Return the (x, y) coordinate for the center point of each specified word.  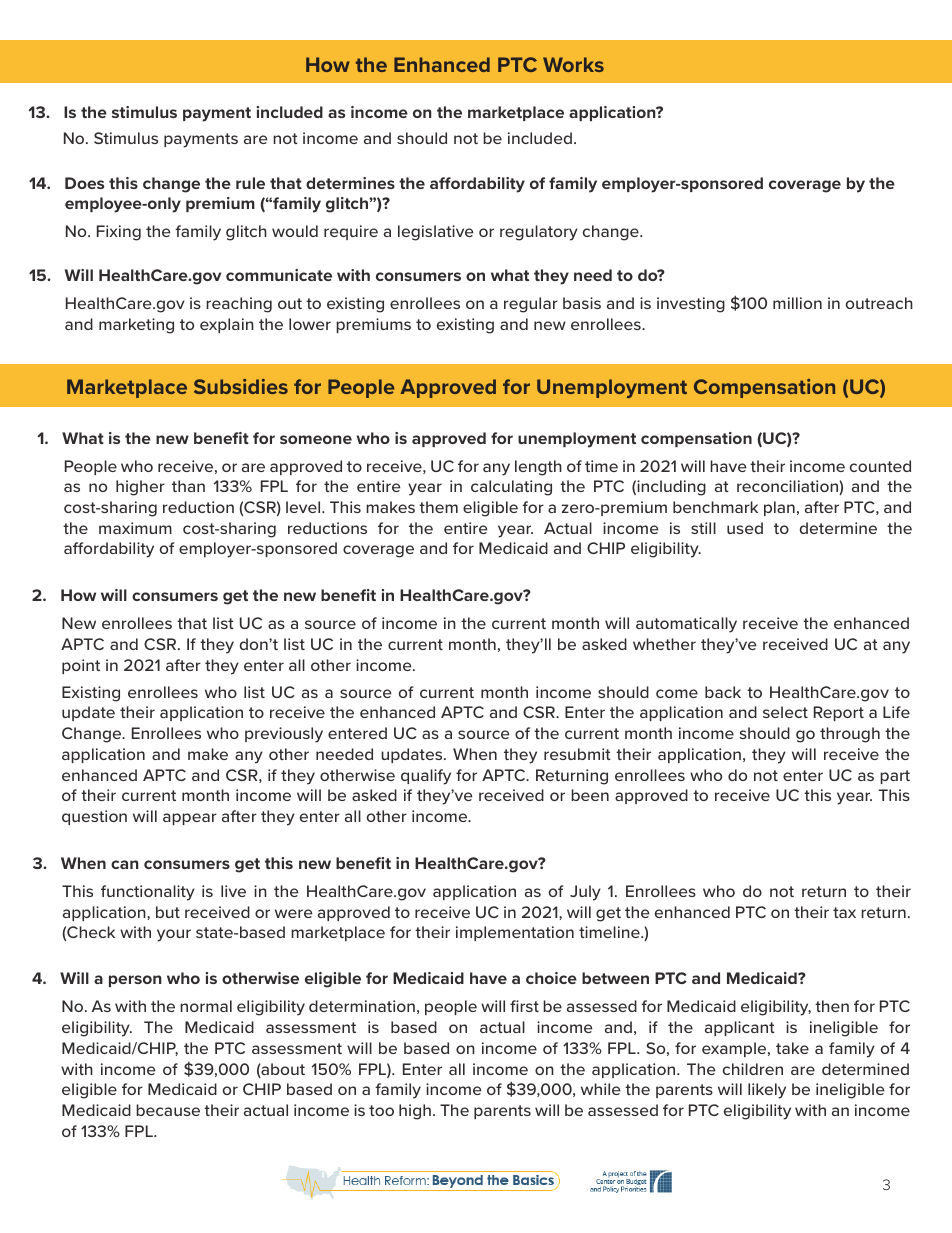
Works (573, 64)
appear (190, 819)
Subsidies (241, 386)
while (600, 1089)
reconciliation (788, 487)
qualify (426, 777)
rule (250, 183)
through (850, 735)
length (538, 468)
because (168, 1110)
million (797, 303)
